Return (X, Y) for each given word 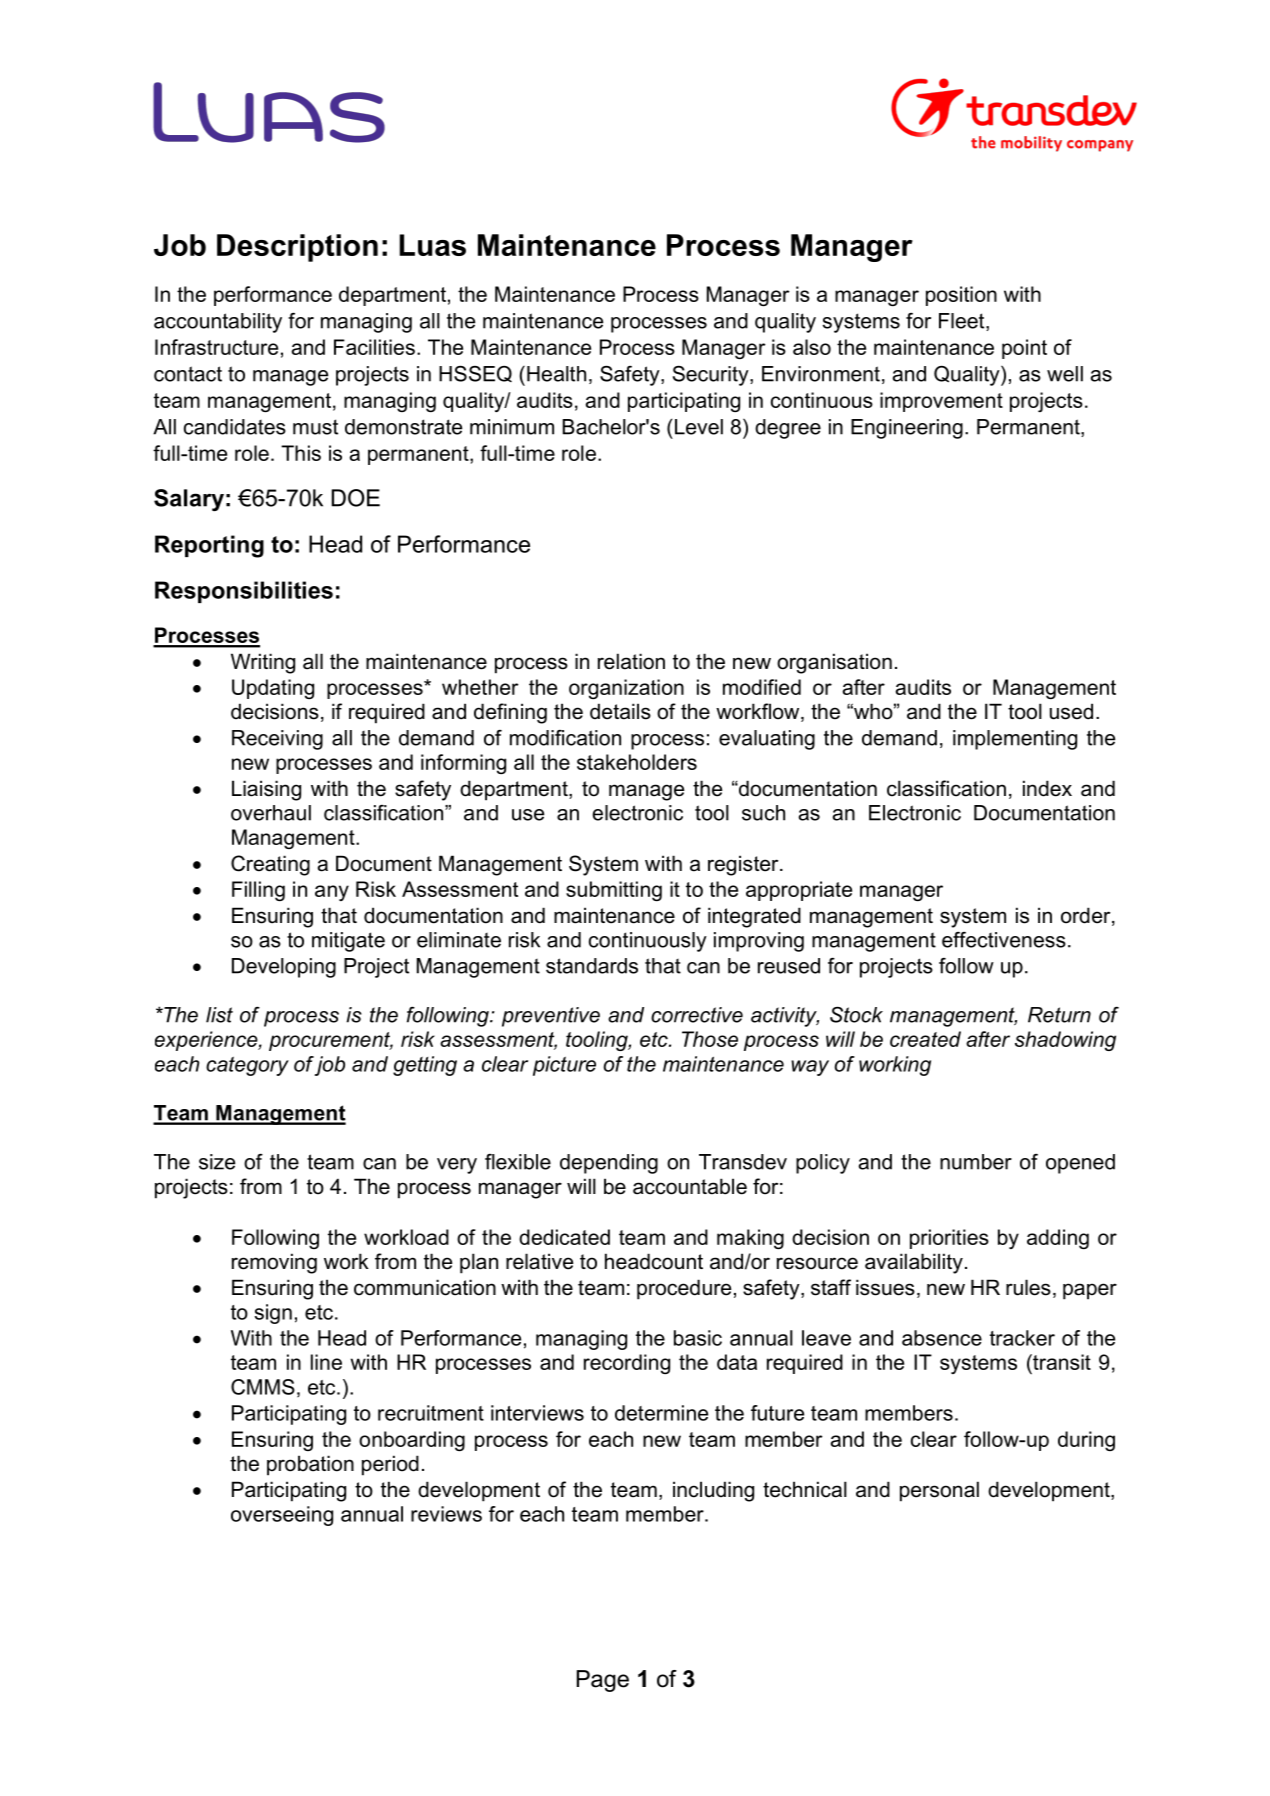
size (217, 1162)
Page (603, 1681)
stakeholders (637, 762)
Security (712, 375)
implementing (1015, 740)
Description (297, 248)
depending (609, 1164)
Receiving (277, 740)
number (976, 1162)
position (961, 296)
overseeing (282, 1516)
